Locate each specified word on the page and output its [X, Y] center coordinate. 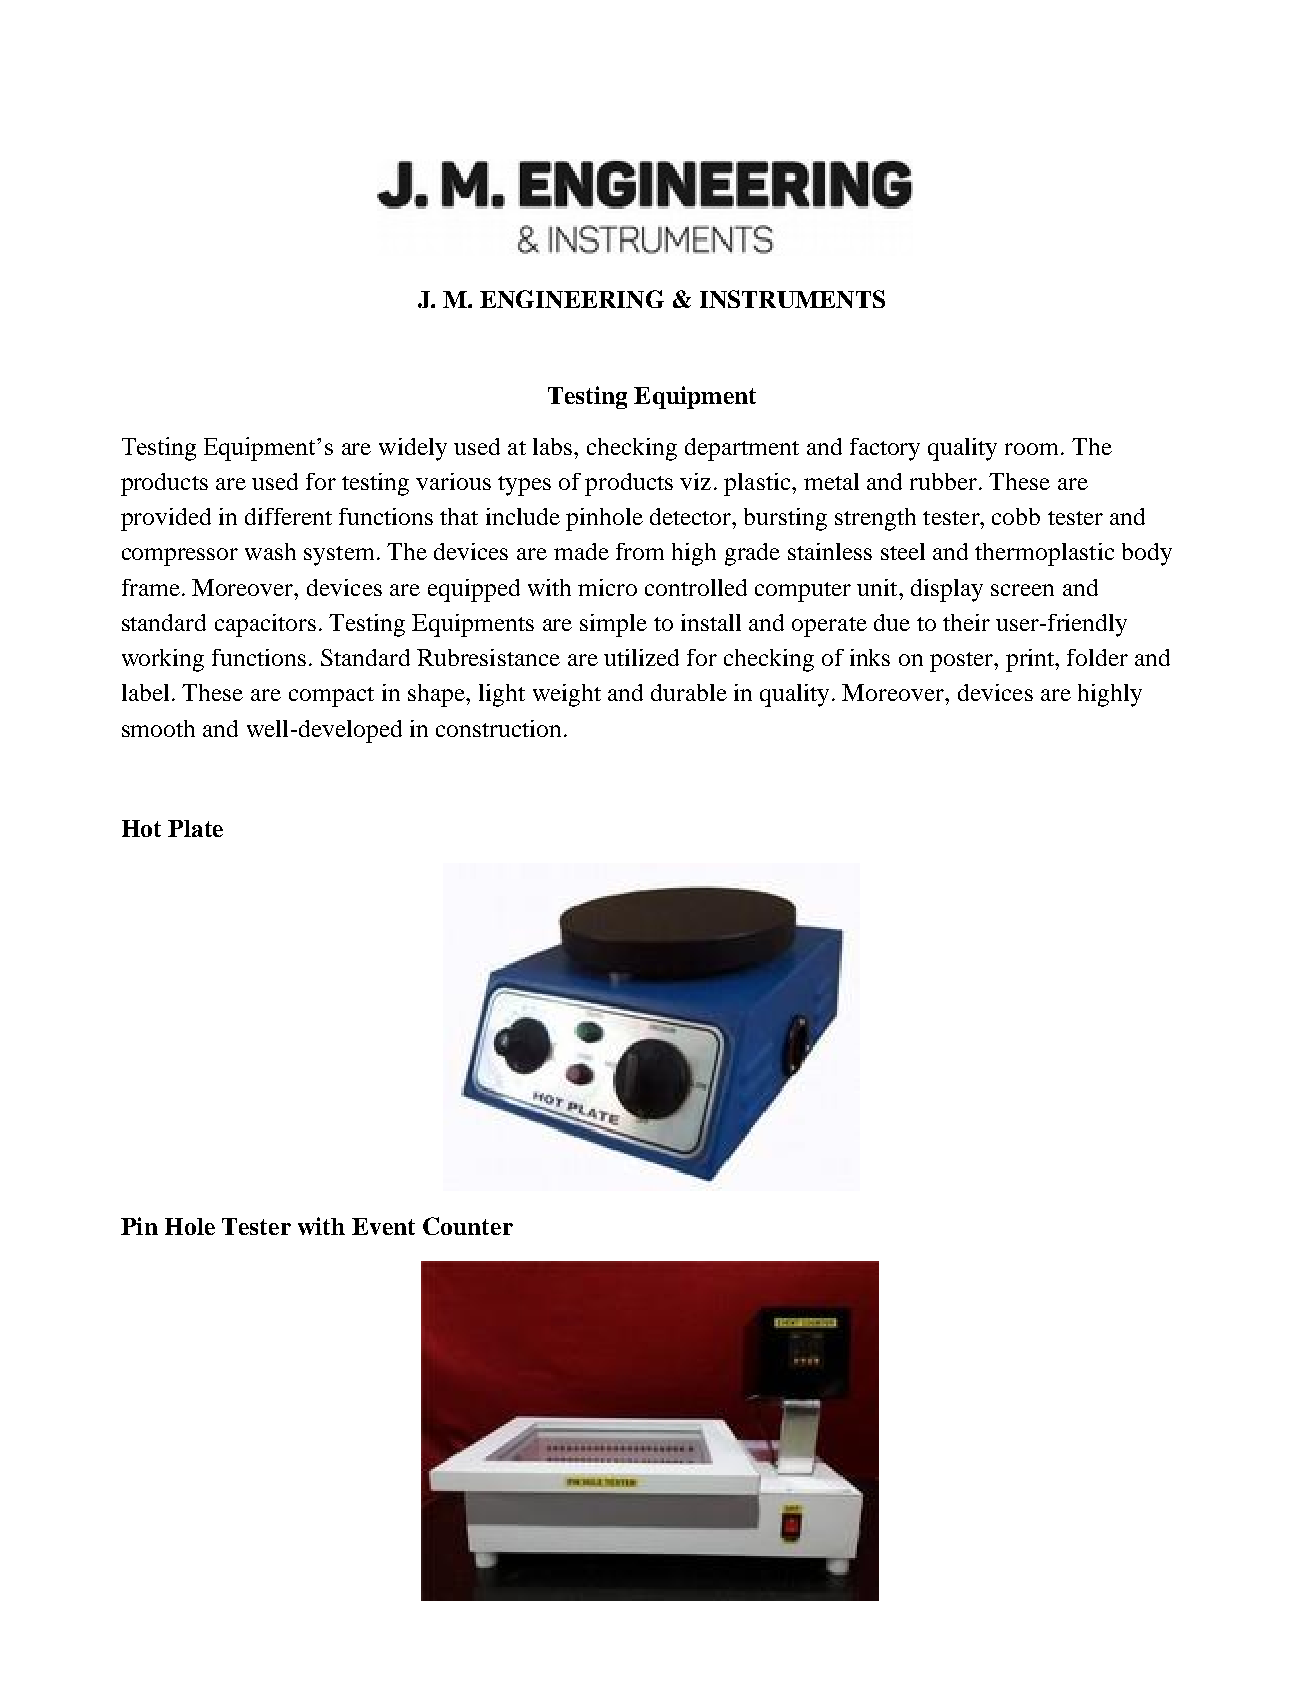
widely [413, 449]
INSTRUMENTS [792, 299]
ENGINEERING [572, 299]
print [1031, 660]
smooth [158, 728]
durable [689, 692]
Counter [468, 1226]
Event [383, 1226]
